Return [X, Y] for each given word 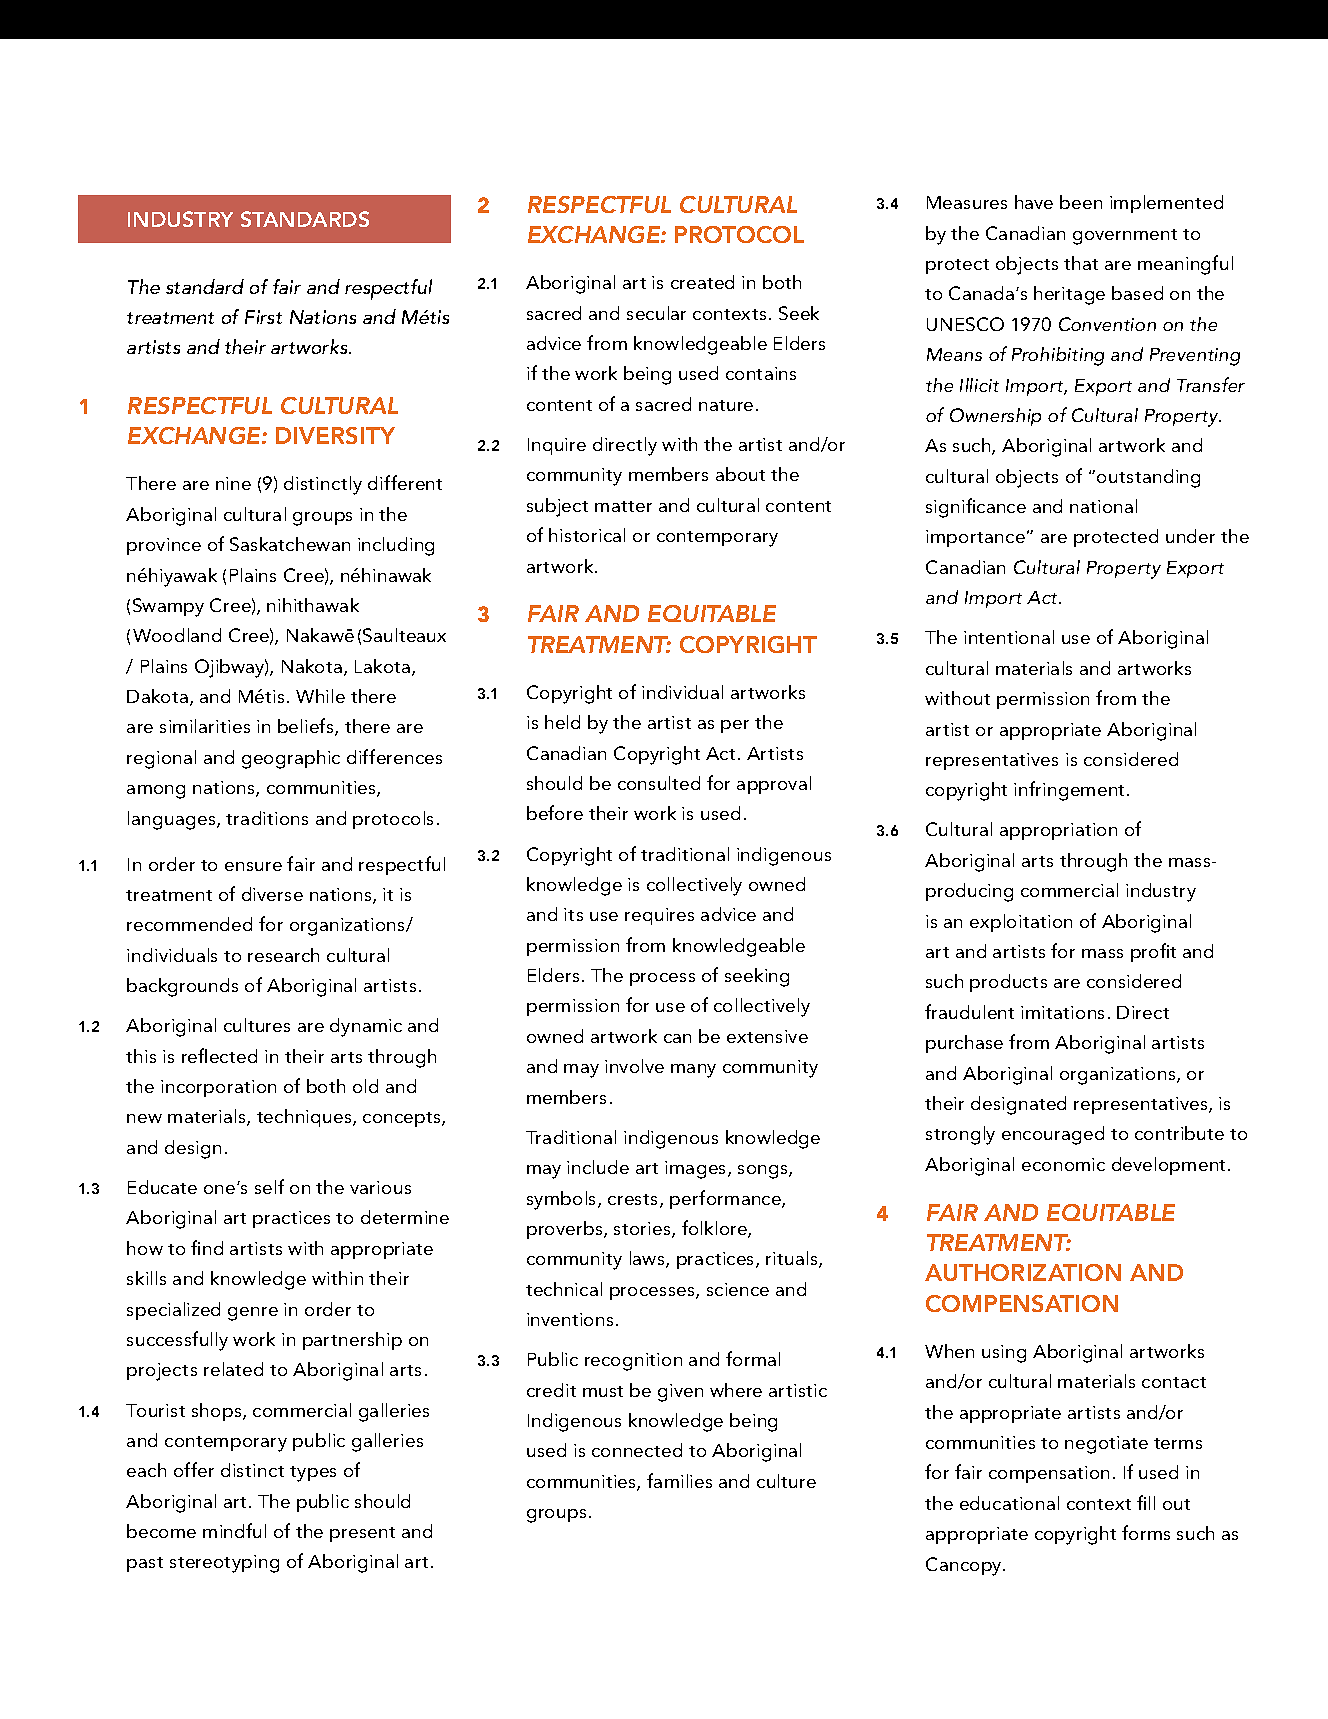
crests [634, 1201]
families [679, 1480]
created [702, 282]
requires [659, 916]
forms [1146, 1532]
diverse [272, 894]
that [1081, 263]
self [269, 1186]
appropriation [1058, 831]
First [263, 317]
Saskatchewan [290, 544]
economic [1063, 1164]
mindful [234, 1530]
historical [587, 535]
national [1103, 506]
